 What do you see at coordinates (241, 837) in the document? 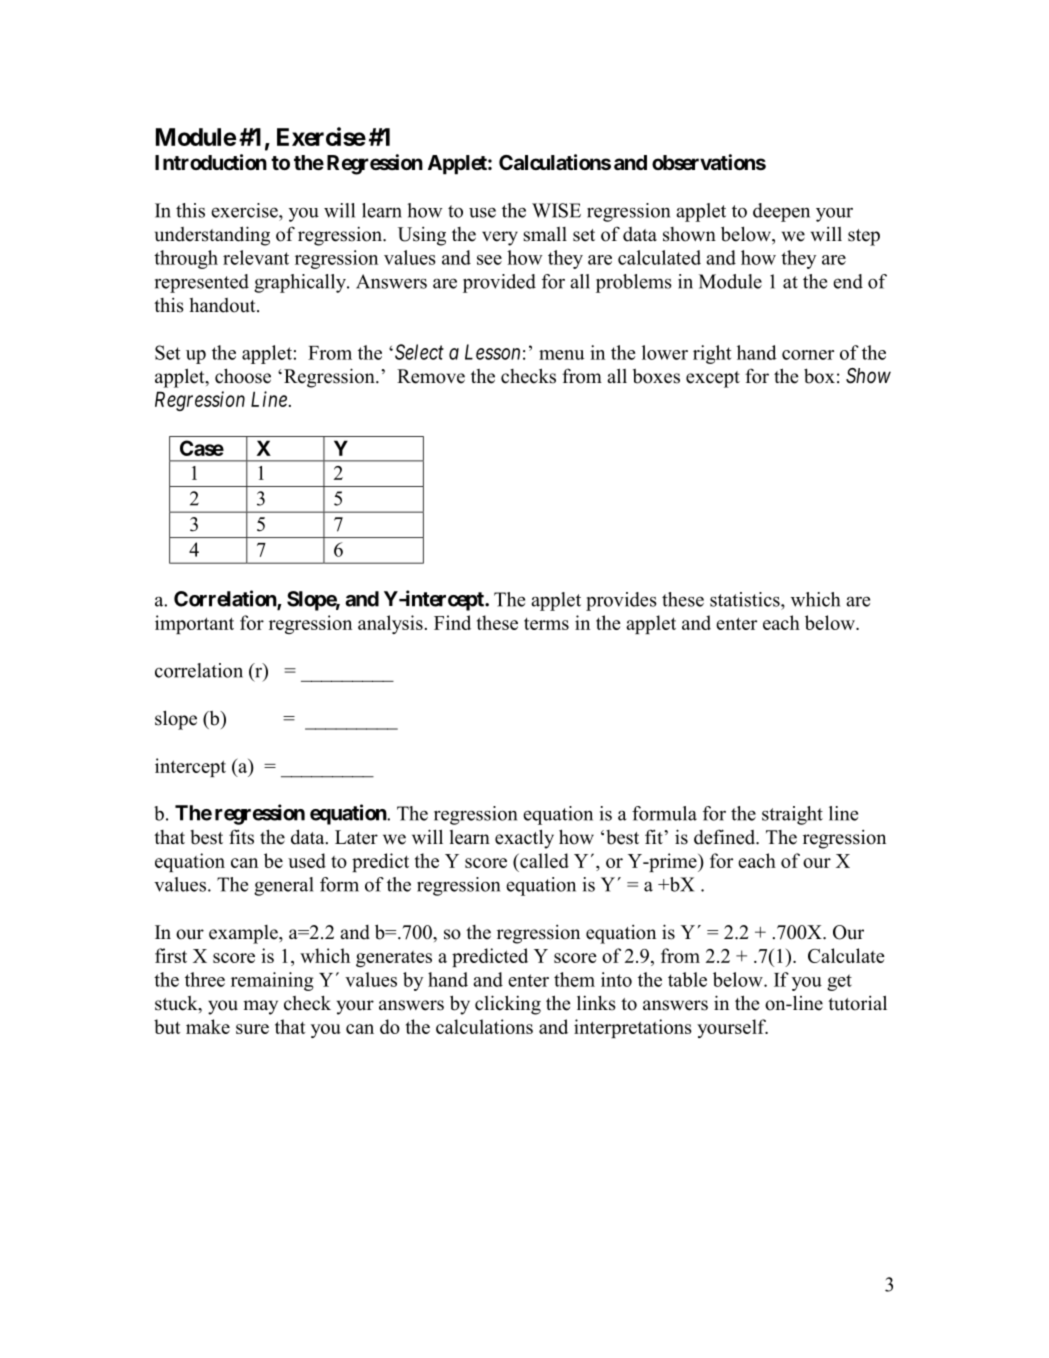
I see `fits` at bounding box center [241, 837].
